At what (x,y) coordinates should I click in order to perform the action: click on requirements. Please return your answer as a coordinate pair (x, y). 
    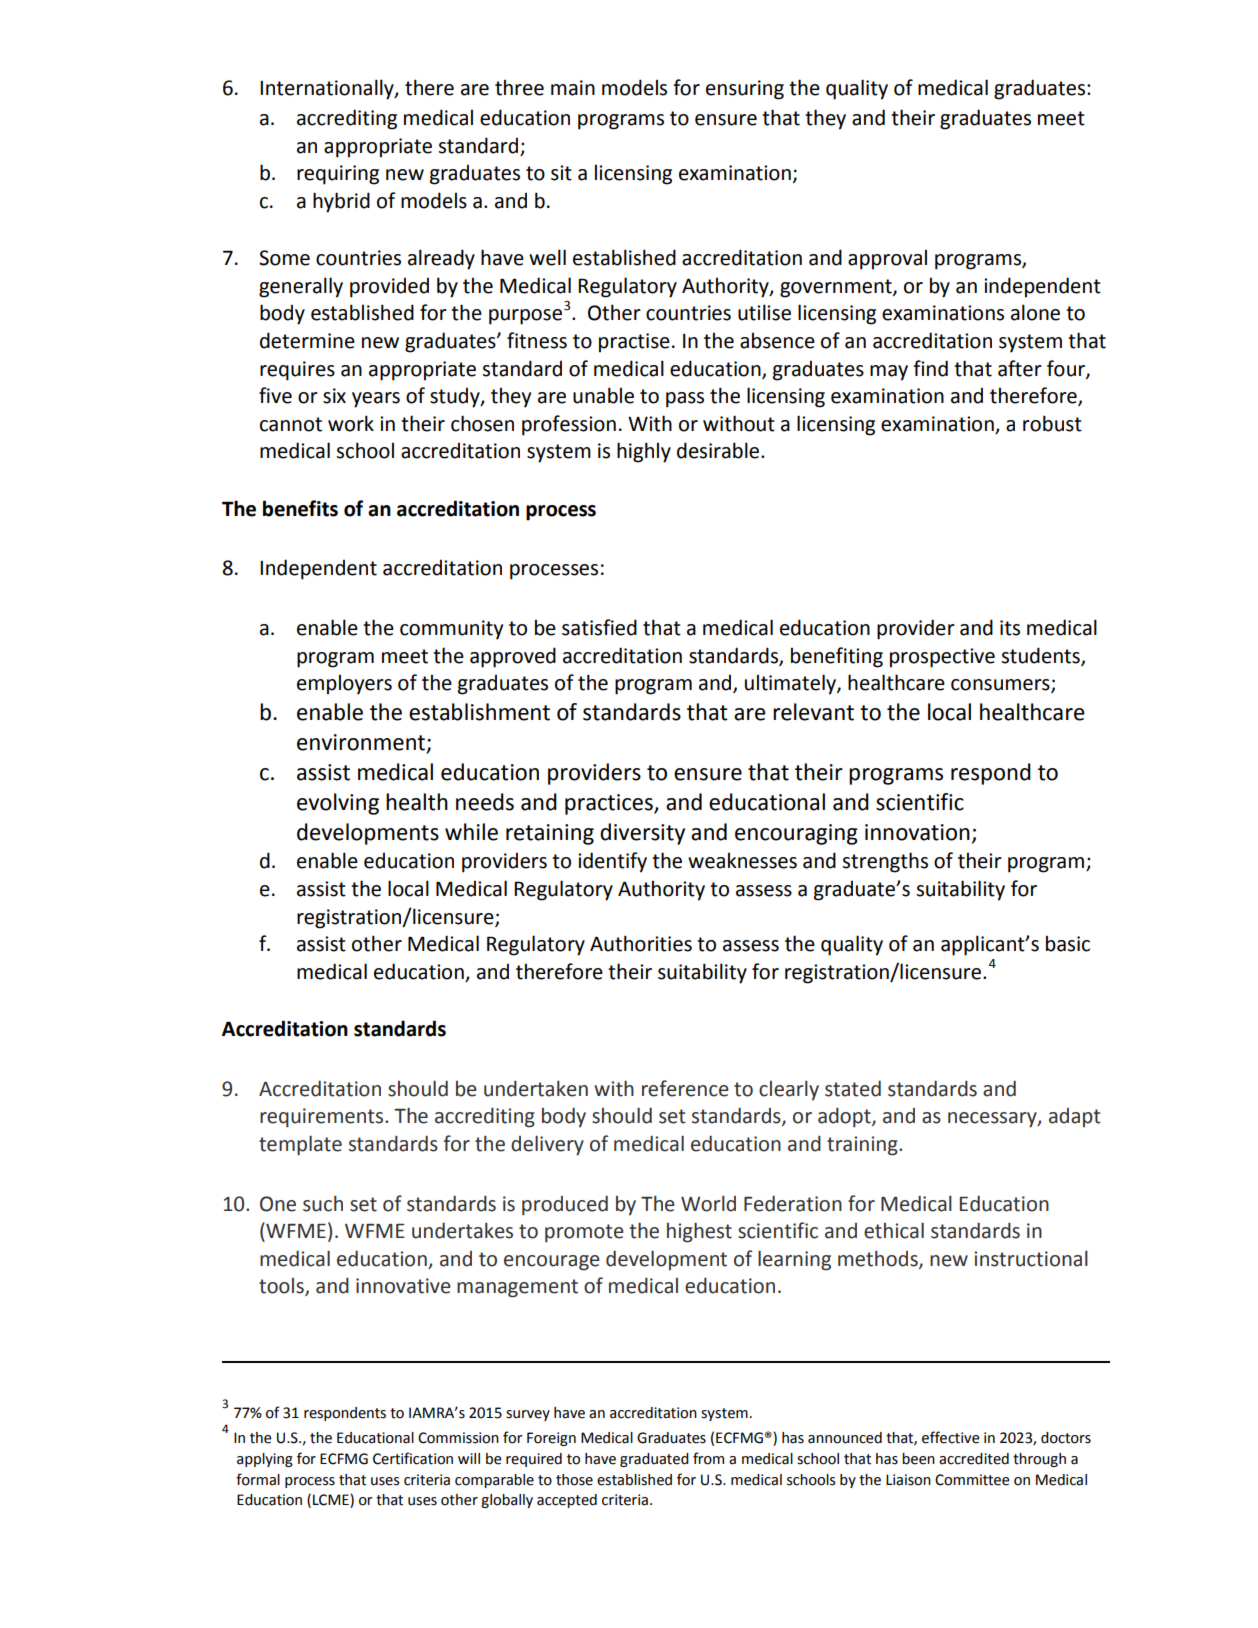
    Looking at the image, I should click on (323, 1118).
